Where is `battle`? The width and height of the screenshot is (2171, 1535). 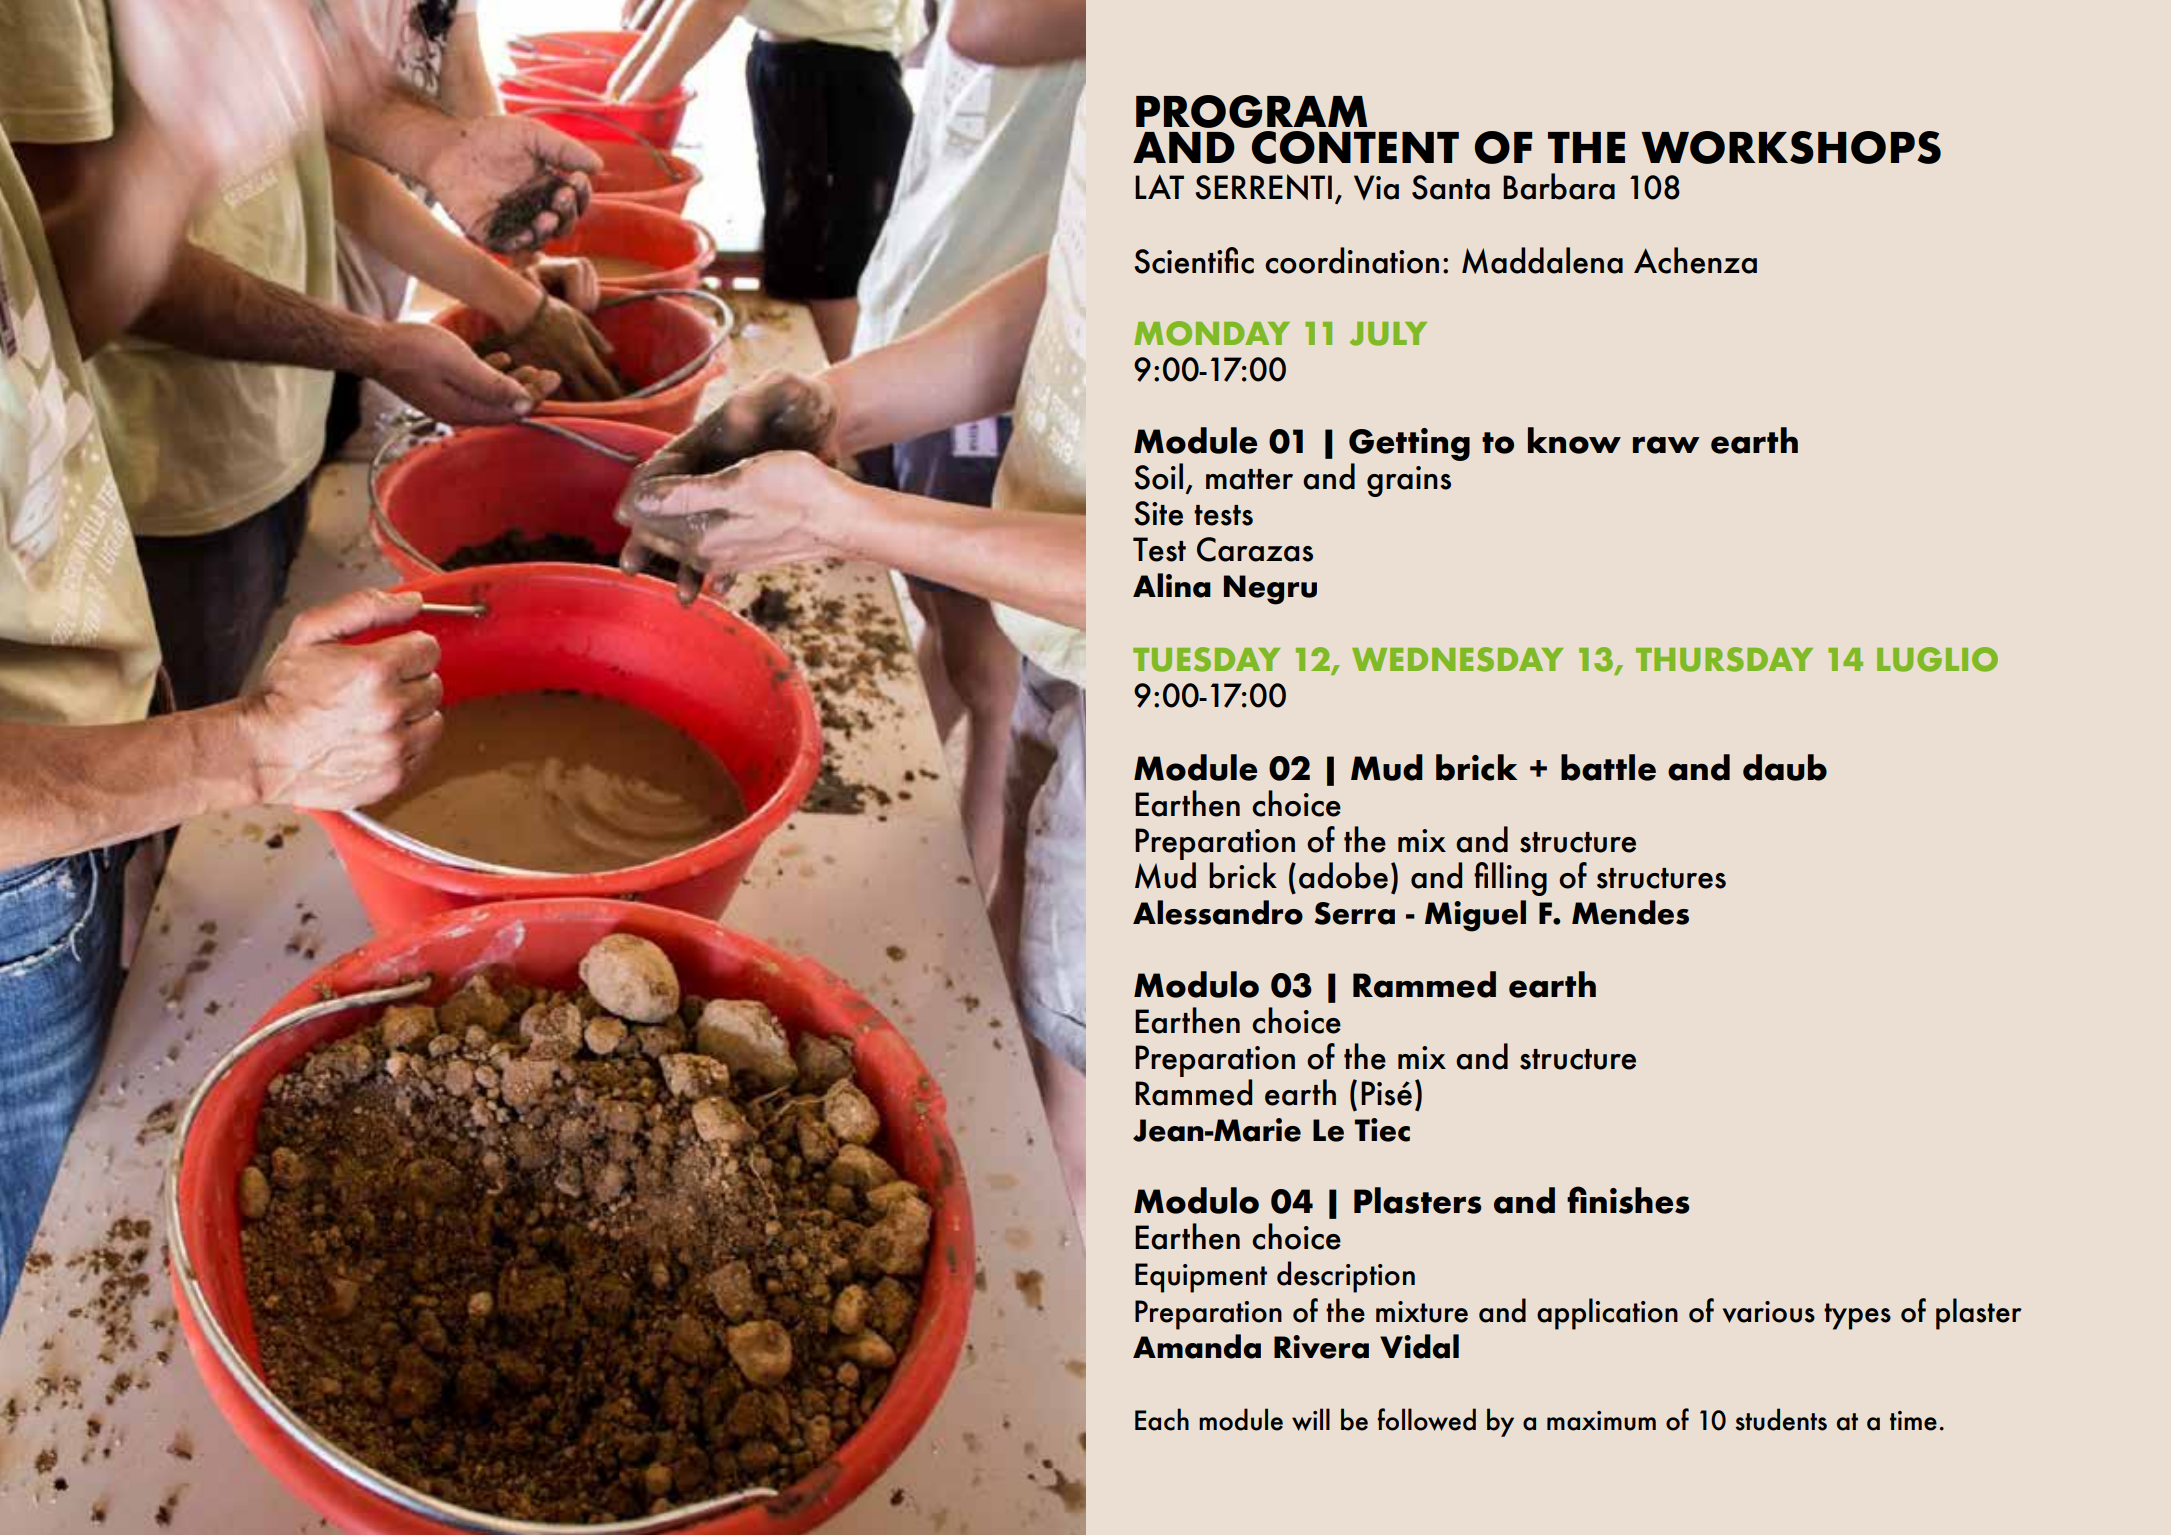
battle is located at coordinates (1608, 767).
